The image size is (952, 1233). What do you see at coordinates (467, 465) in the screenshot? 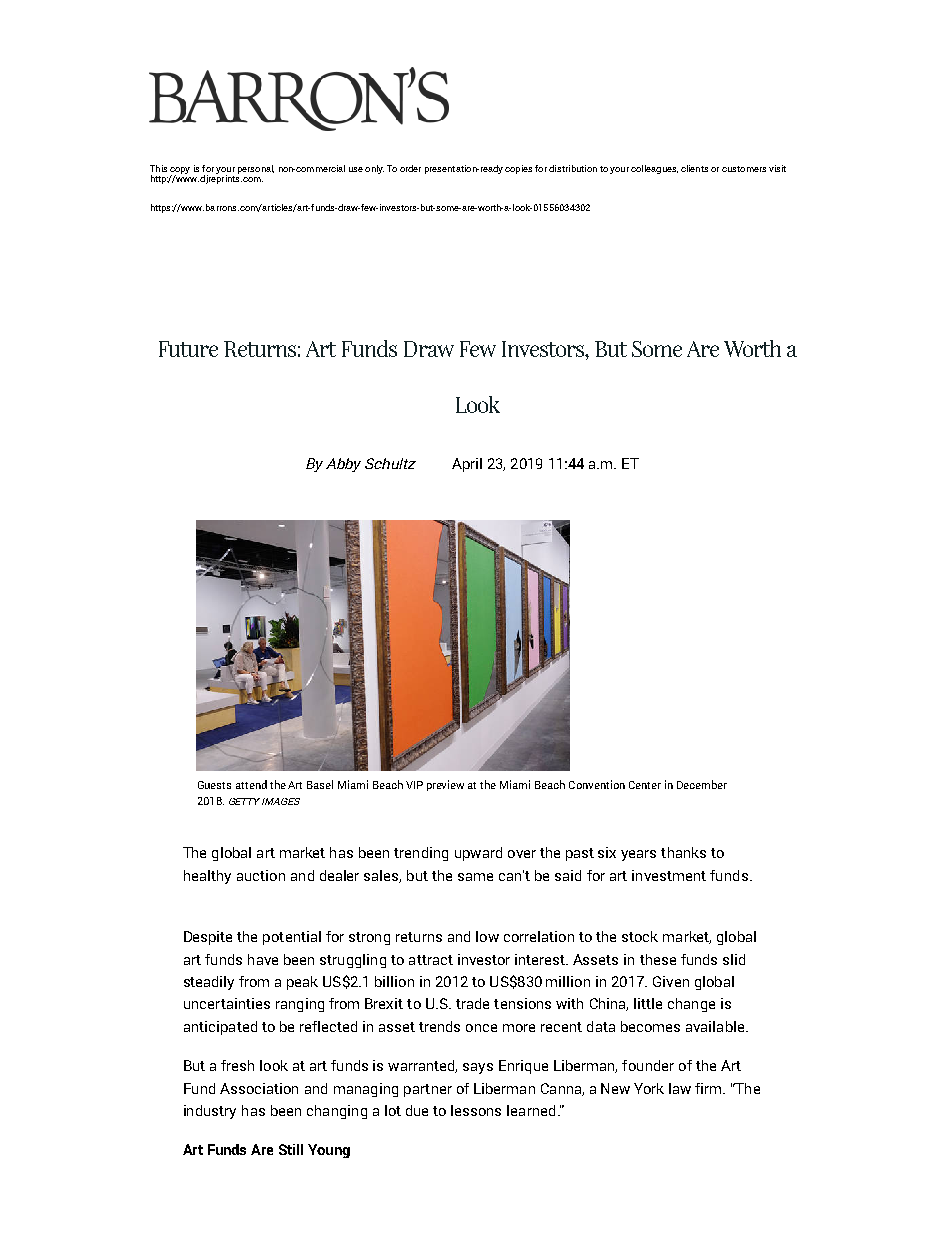
I see `April` at bounding box center [467, 465].
